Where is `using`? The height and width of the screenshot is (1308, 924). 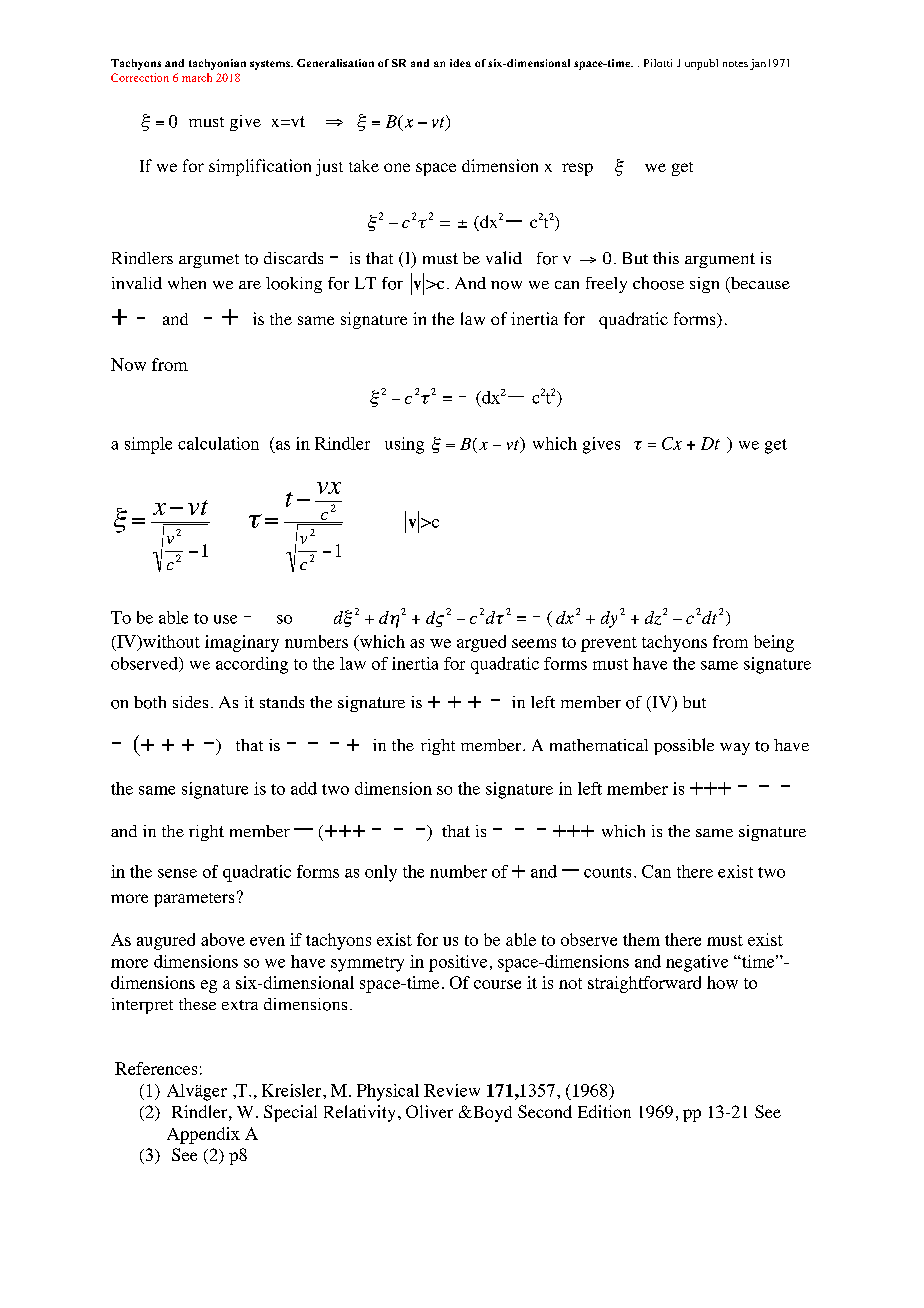 using is located at coordinates (404, 445).
